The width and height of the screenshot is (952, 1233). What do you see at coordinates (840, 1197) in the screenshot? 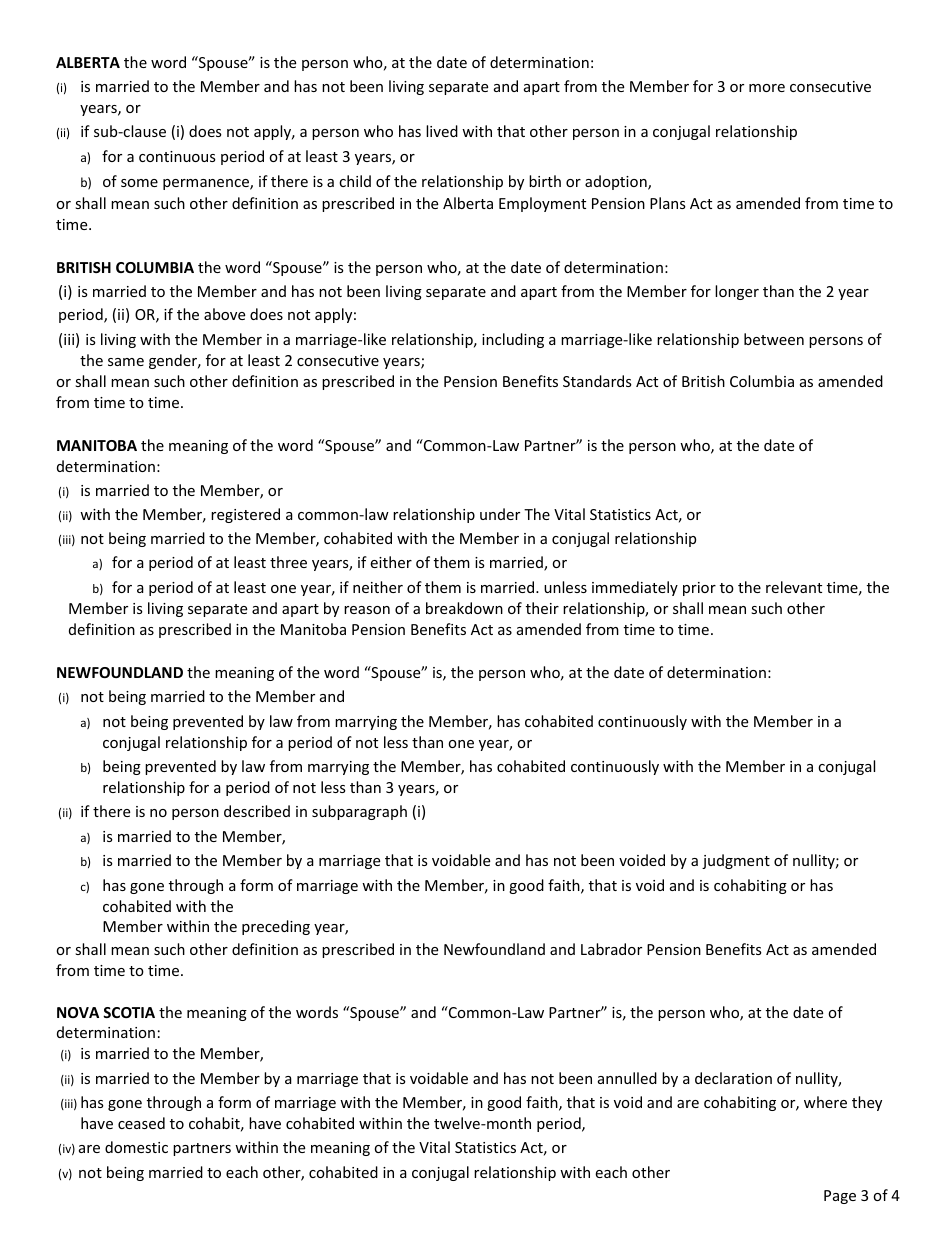
I see `Page` at bounding box center [840, 1197].
